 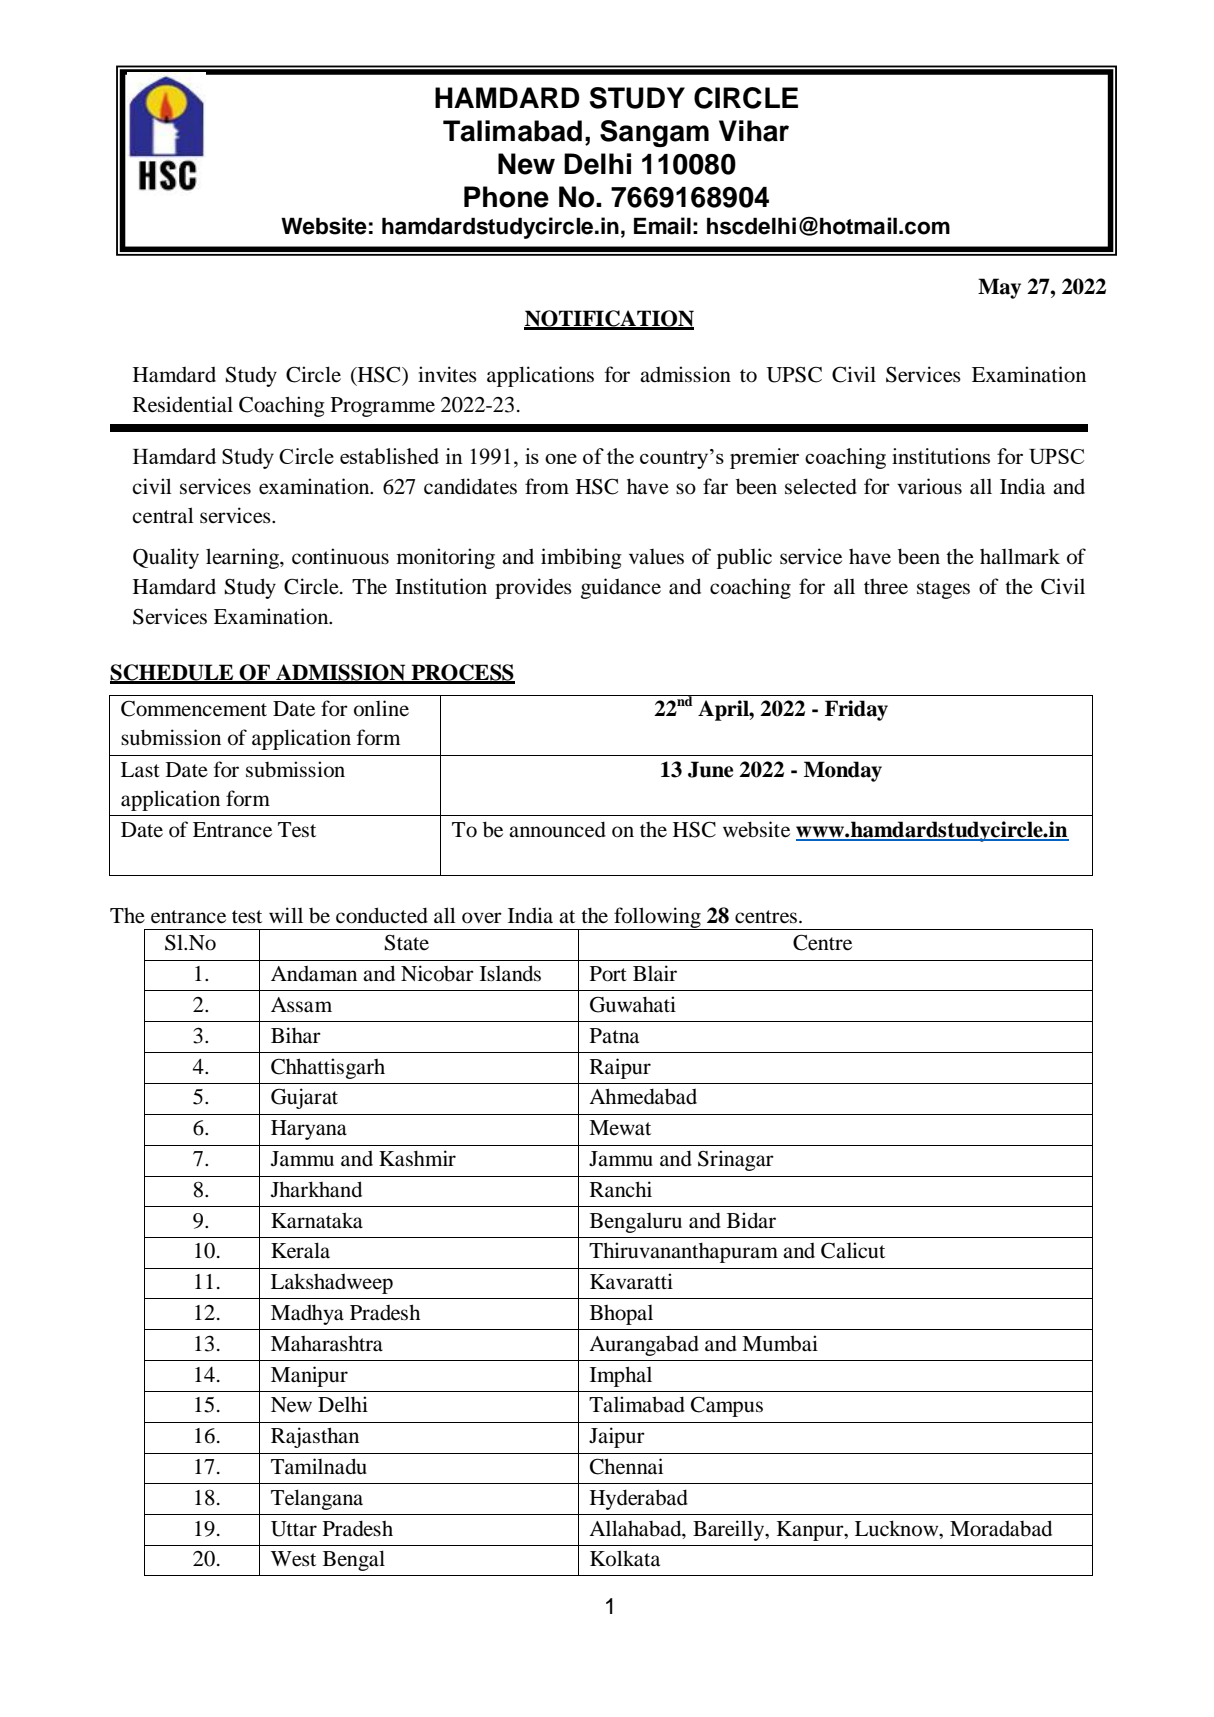 I want to click on will, so click(x=286, y=915).
